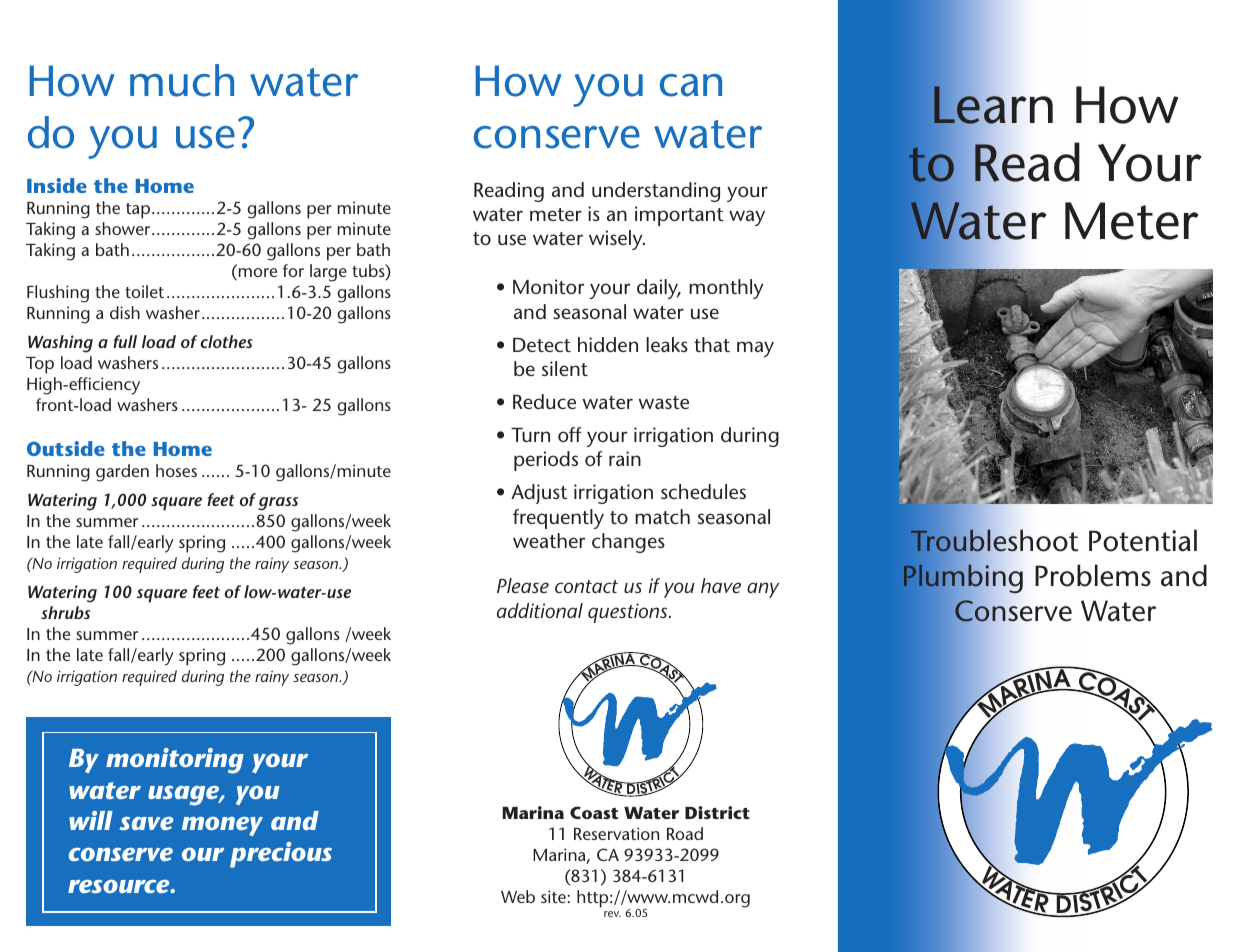  I want to click on Road, so click(685, 833).
